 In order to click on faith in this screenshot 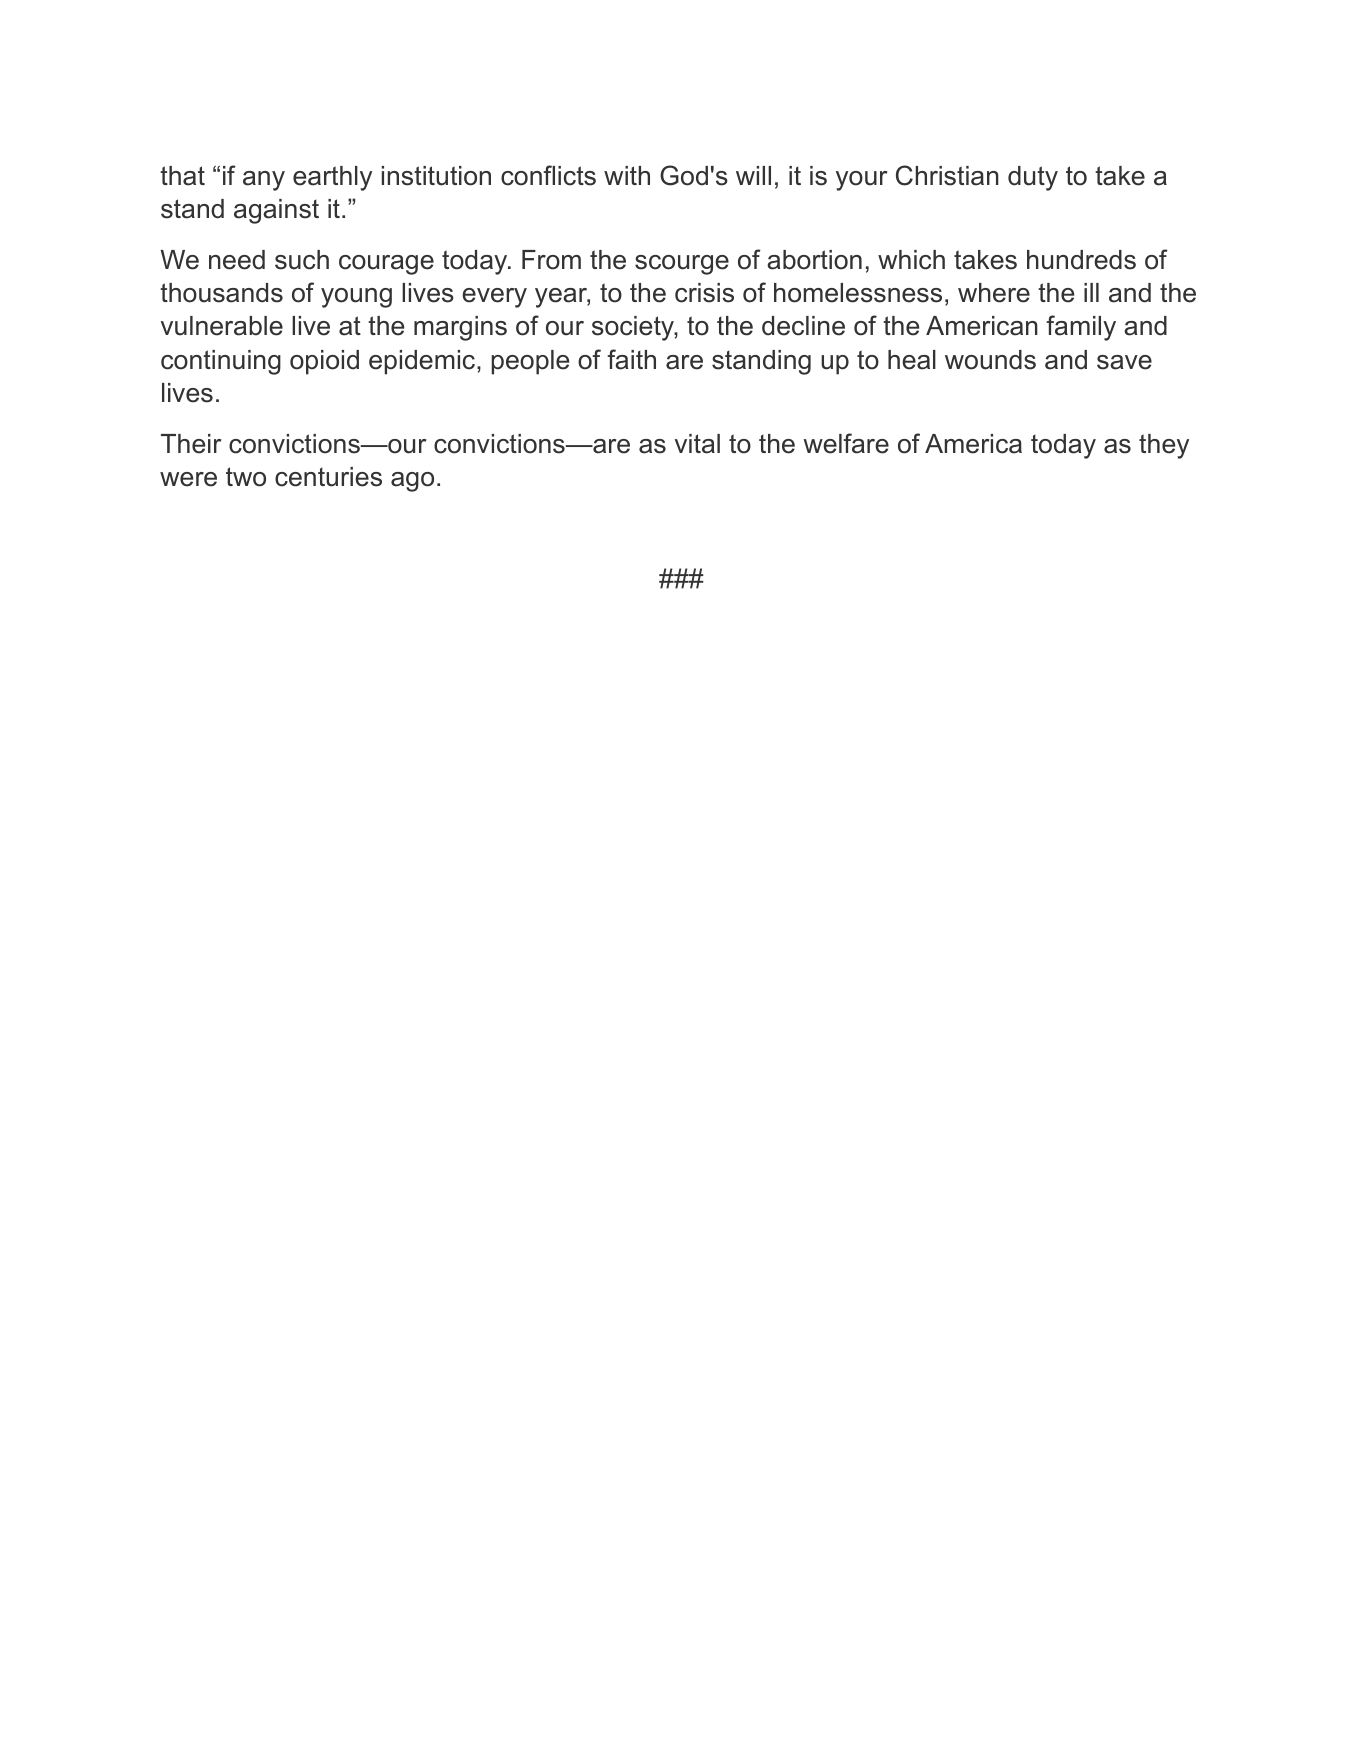, I will do `click(631, 359)`.
